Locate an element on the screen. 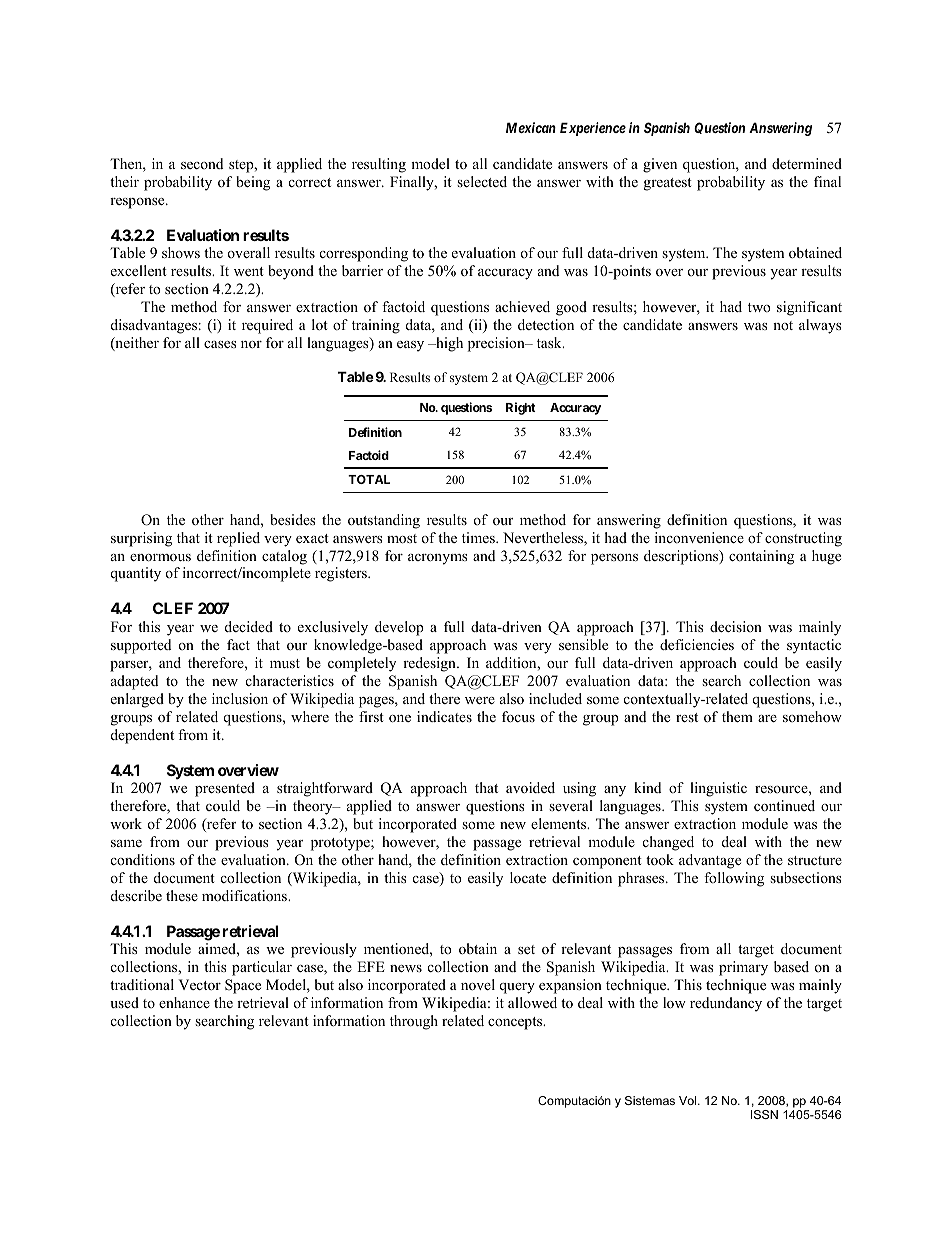  selected is located at coordinates (482, 181).
